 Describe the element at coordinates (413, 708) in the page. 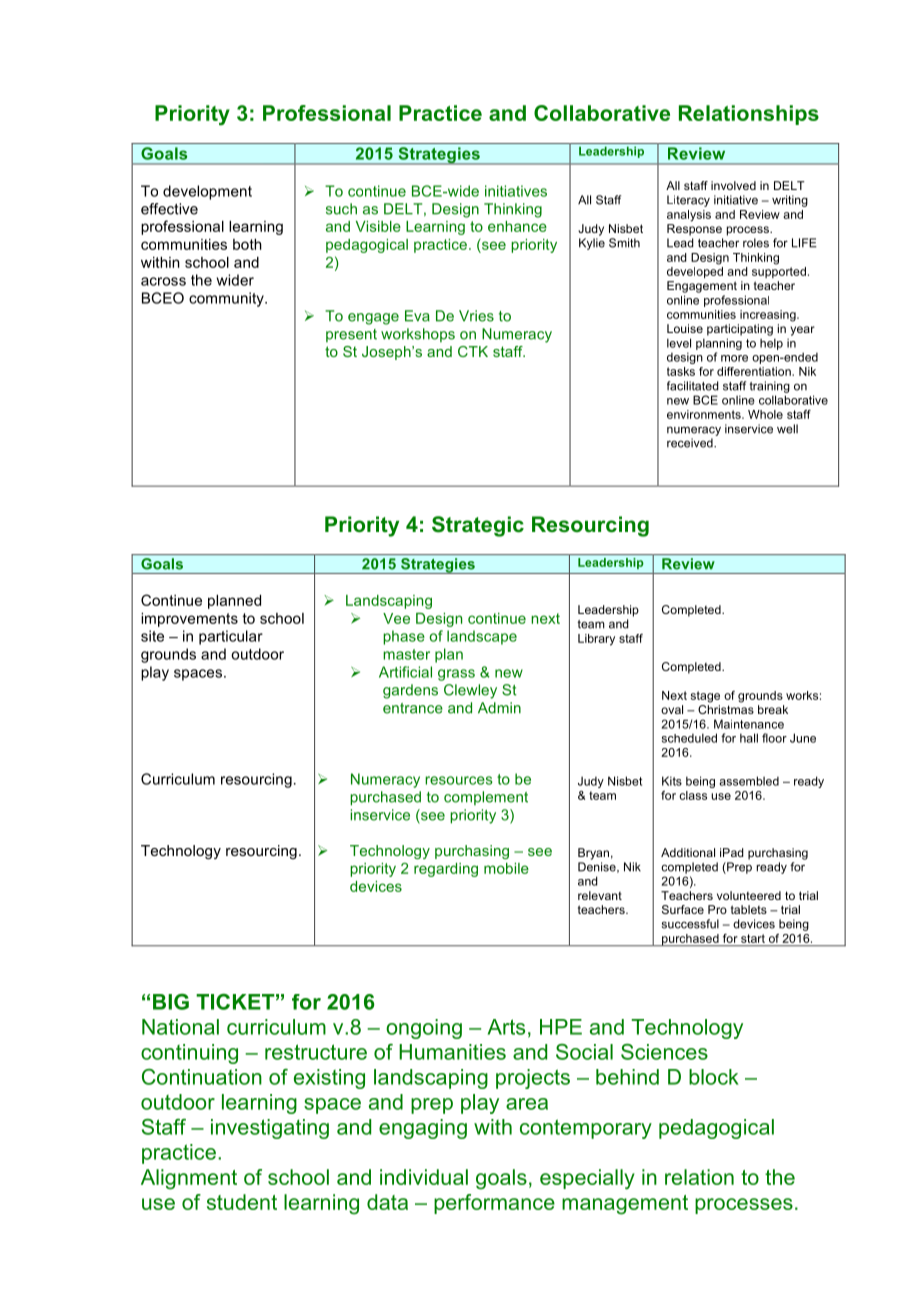

I see `entrance` at that location.
